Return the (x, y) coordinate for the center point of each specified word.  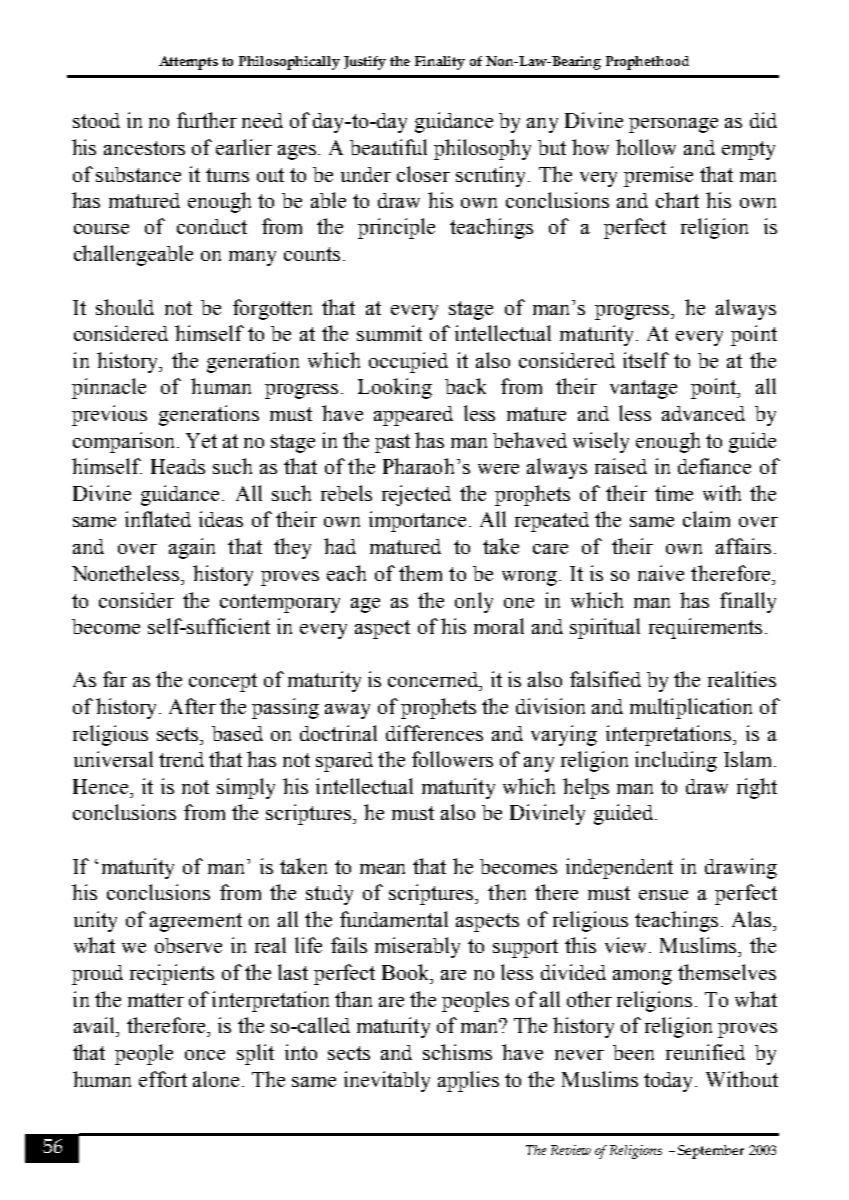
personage (673, 125)
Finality (440, 63)
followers (452, 759)
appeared (413, 416)
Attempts (188, 63)
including (676, 761)
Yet (201, 440)
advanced (703, 413)
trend (181, 759)
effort (163, 1079)
